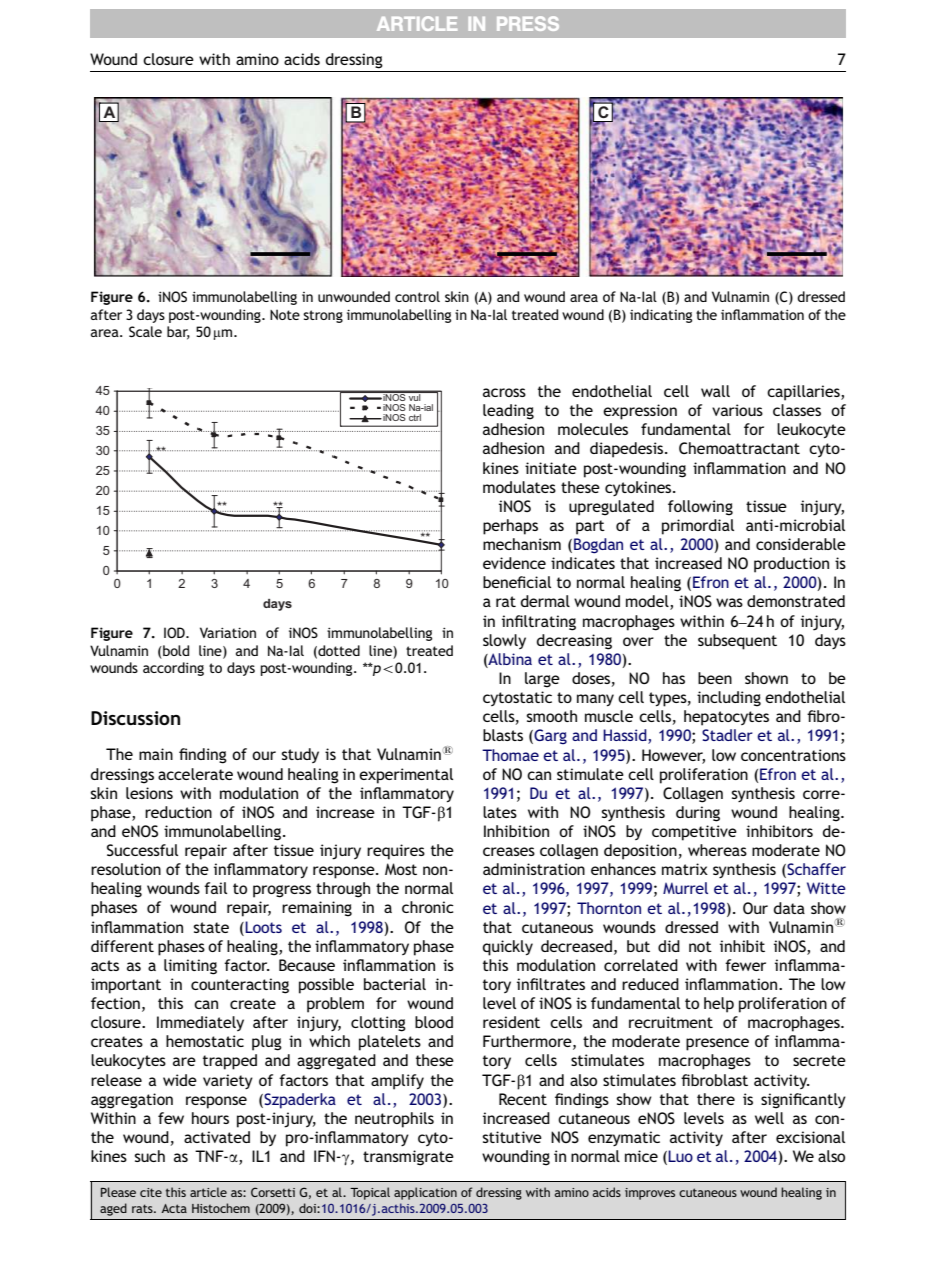  Describe the element at coordinates (190, 967) in the screenshot. I see `limiting` at that location.
